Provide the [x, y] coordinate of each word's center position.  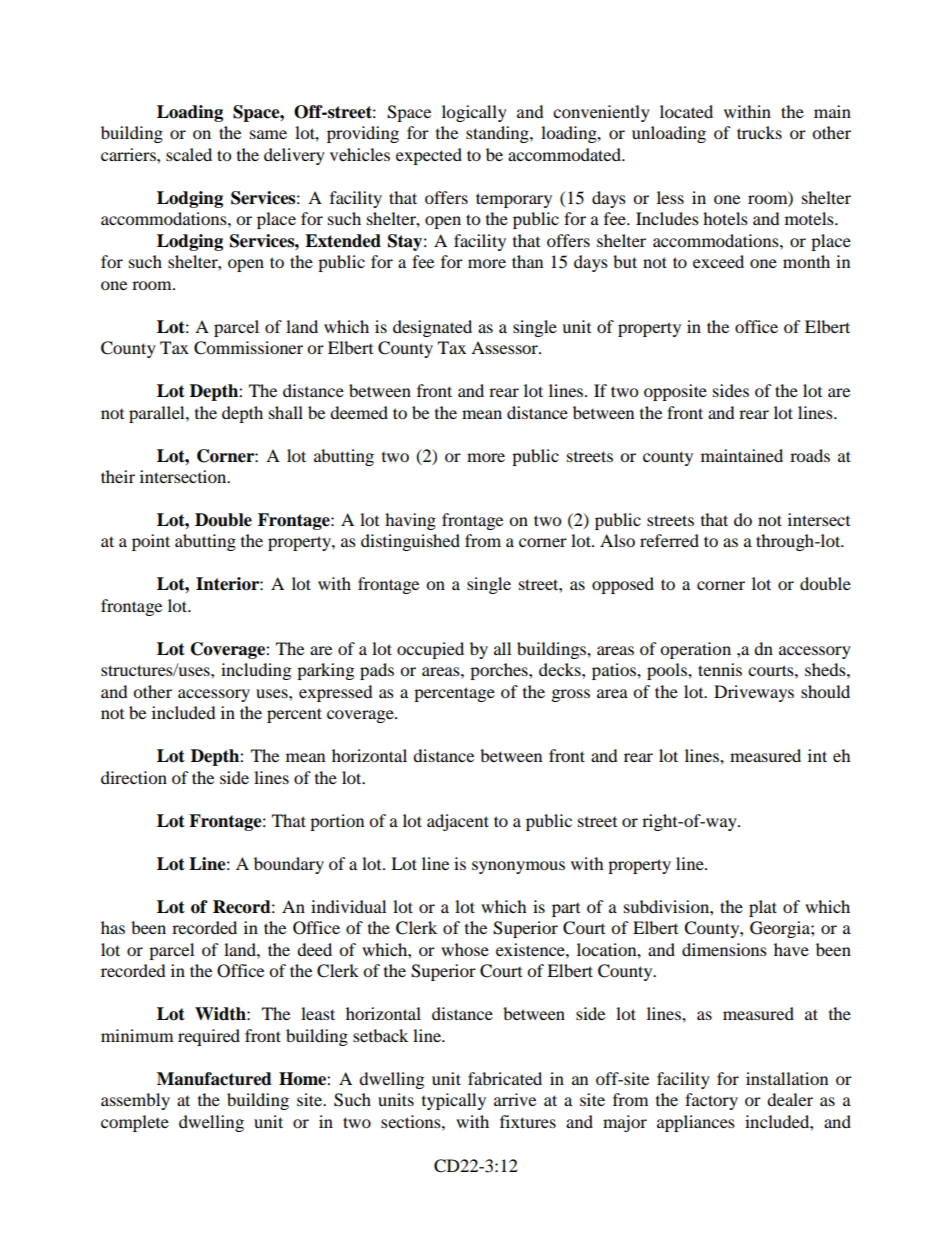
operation [695, 650]
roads [810, 455]
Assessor [505, 347]
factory [711, 1101]
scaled [189, 154]
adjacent [458, 822]
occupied [430, 650]
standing [498, 134]
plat [763, 908]
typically [454, 1101]
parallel [158, 414]
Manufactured [214, 1079]
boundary [289, 865]
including [256, 671]
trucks [759, 132]
